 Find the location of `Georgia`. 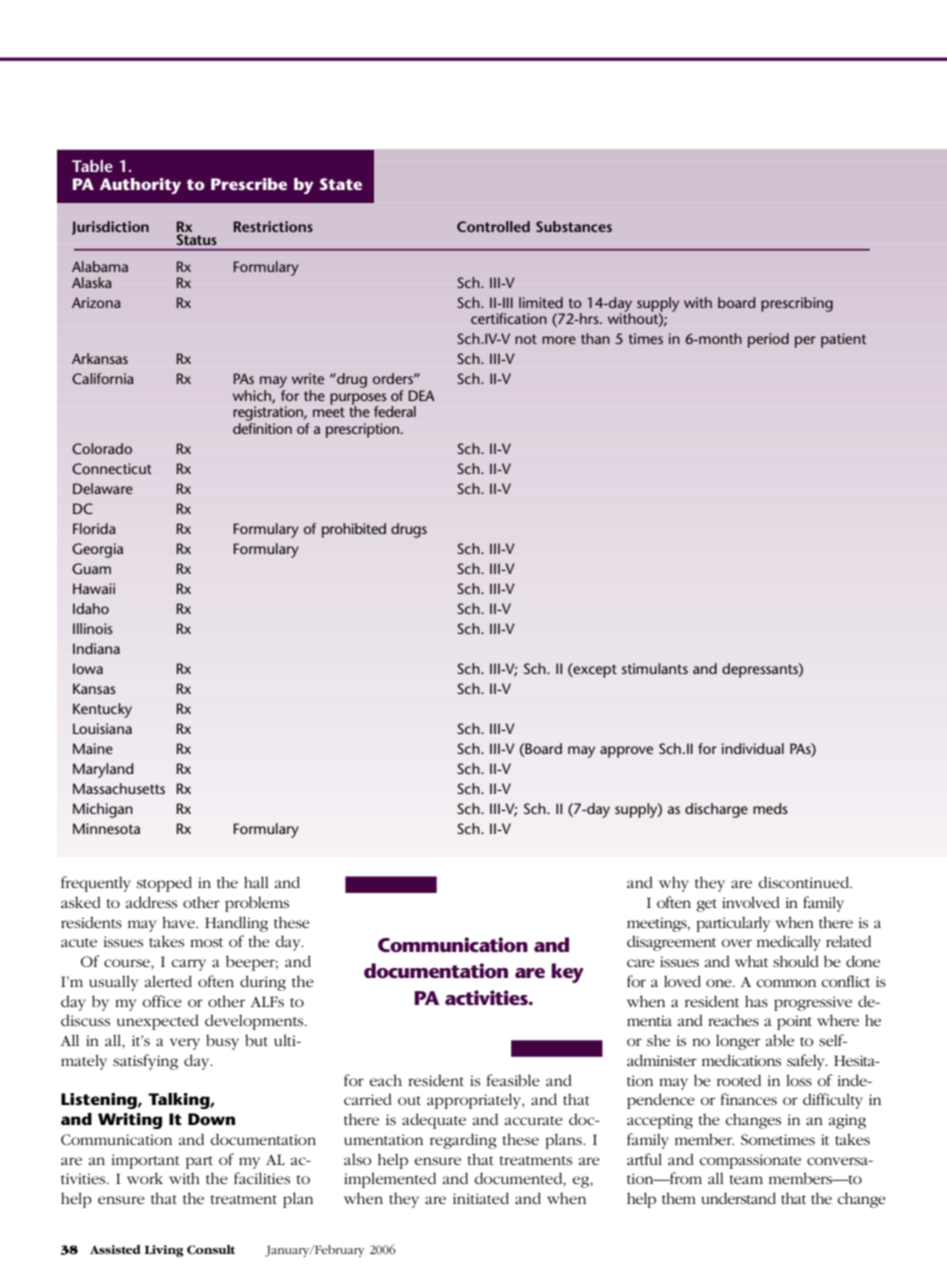

Georgia is located at coordinates (97, 550).
